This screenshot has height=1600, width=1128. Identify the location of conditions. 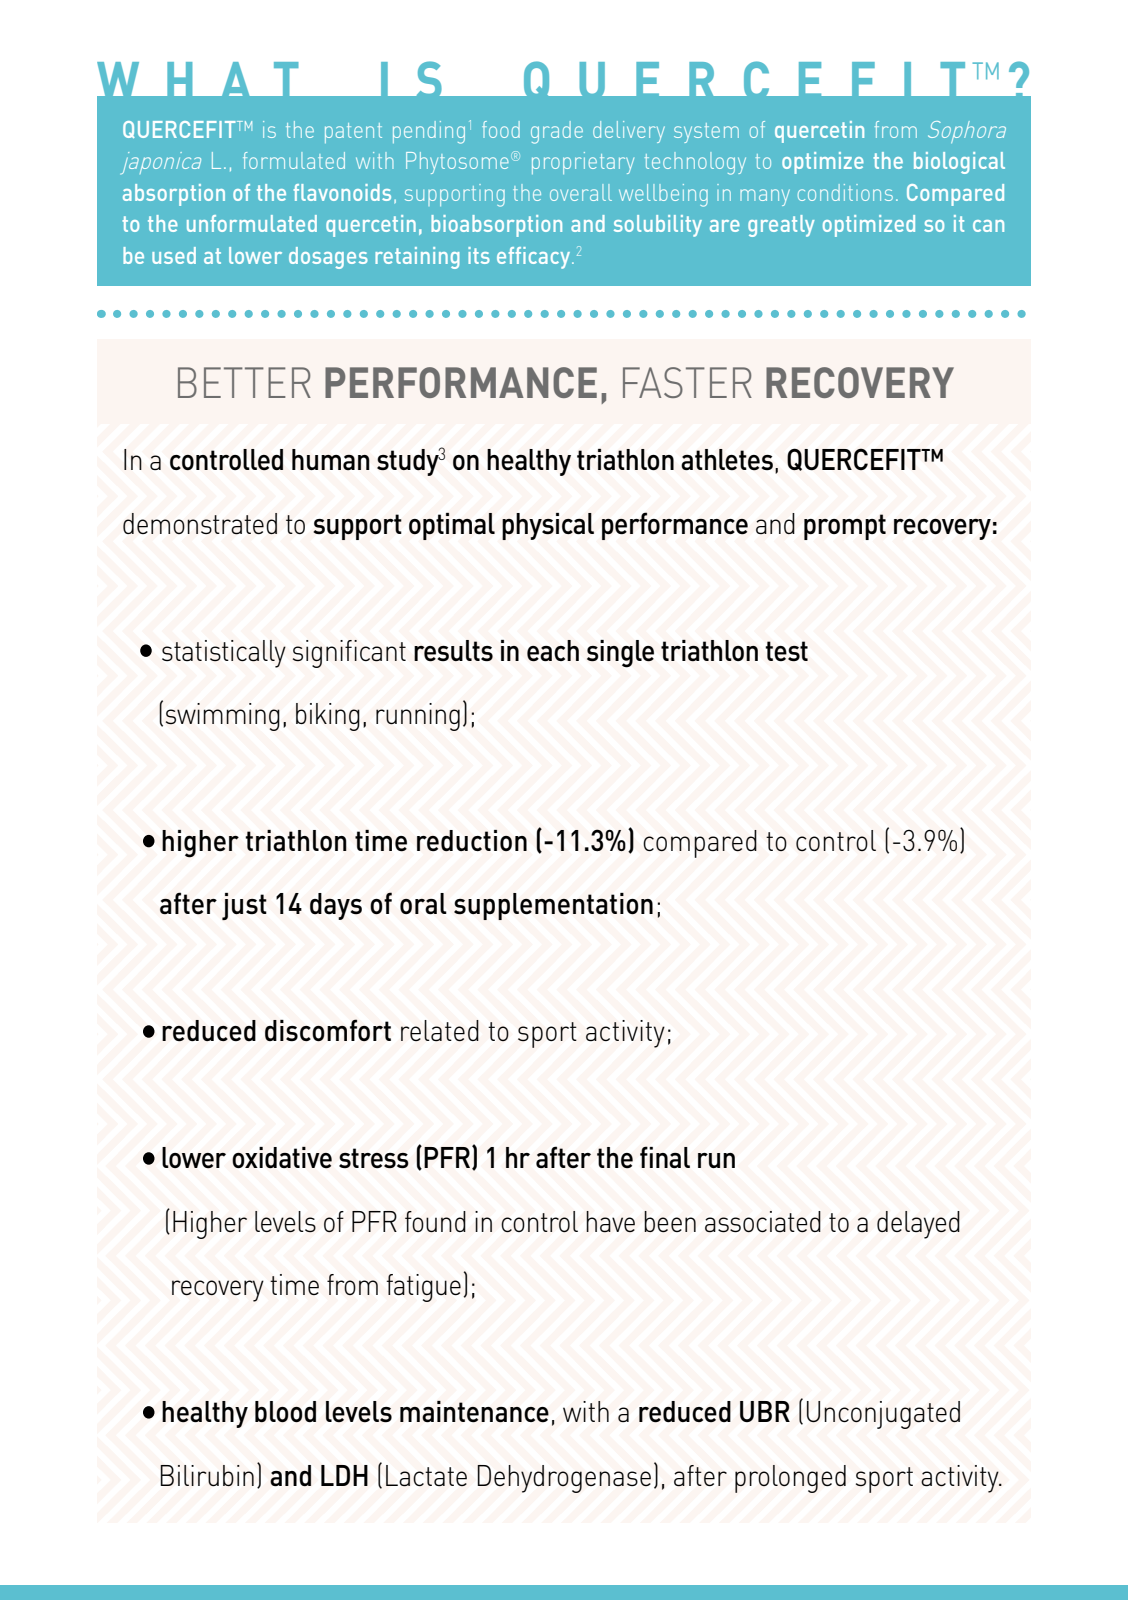
(845, 192).
